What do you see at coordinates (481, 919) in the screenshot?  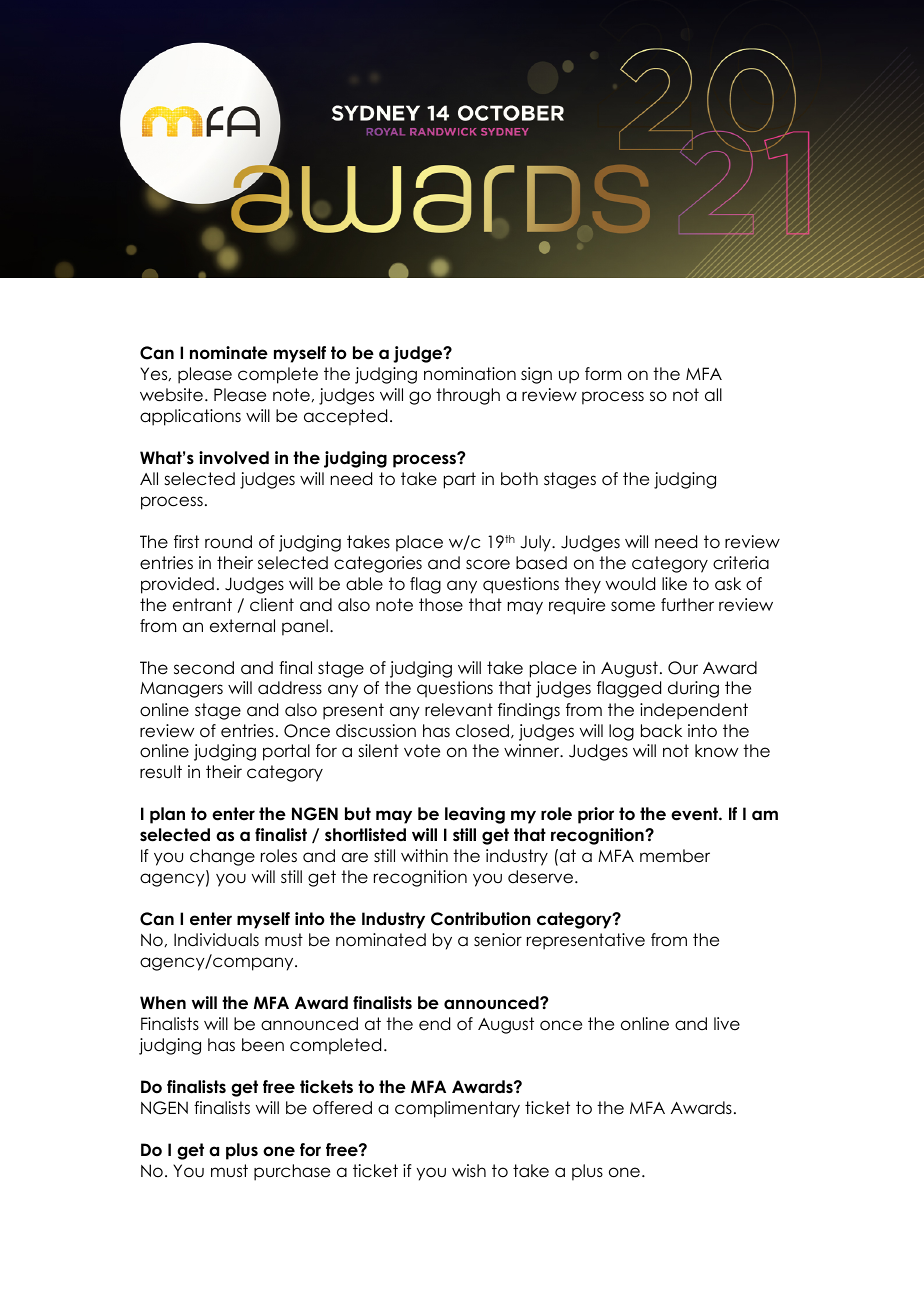 I see `Contribution` at bounding box center [481, 919].
